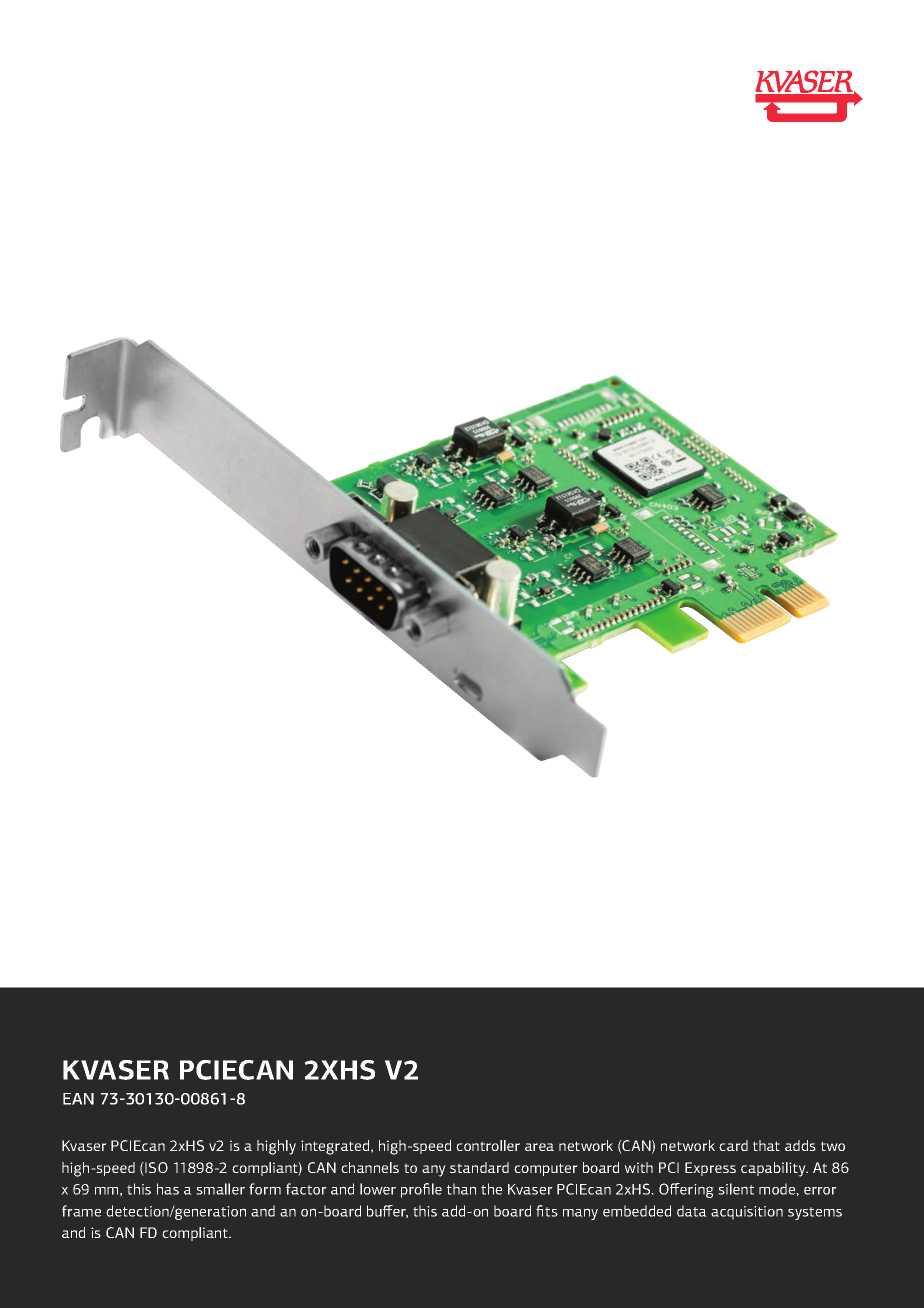 This image has width=924, height=1308. I want to click on EAN, so click(78, 1099).
